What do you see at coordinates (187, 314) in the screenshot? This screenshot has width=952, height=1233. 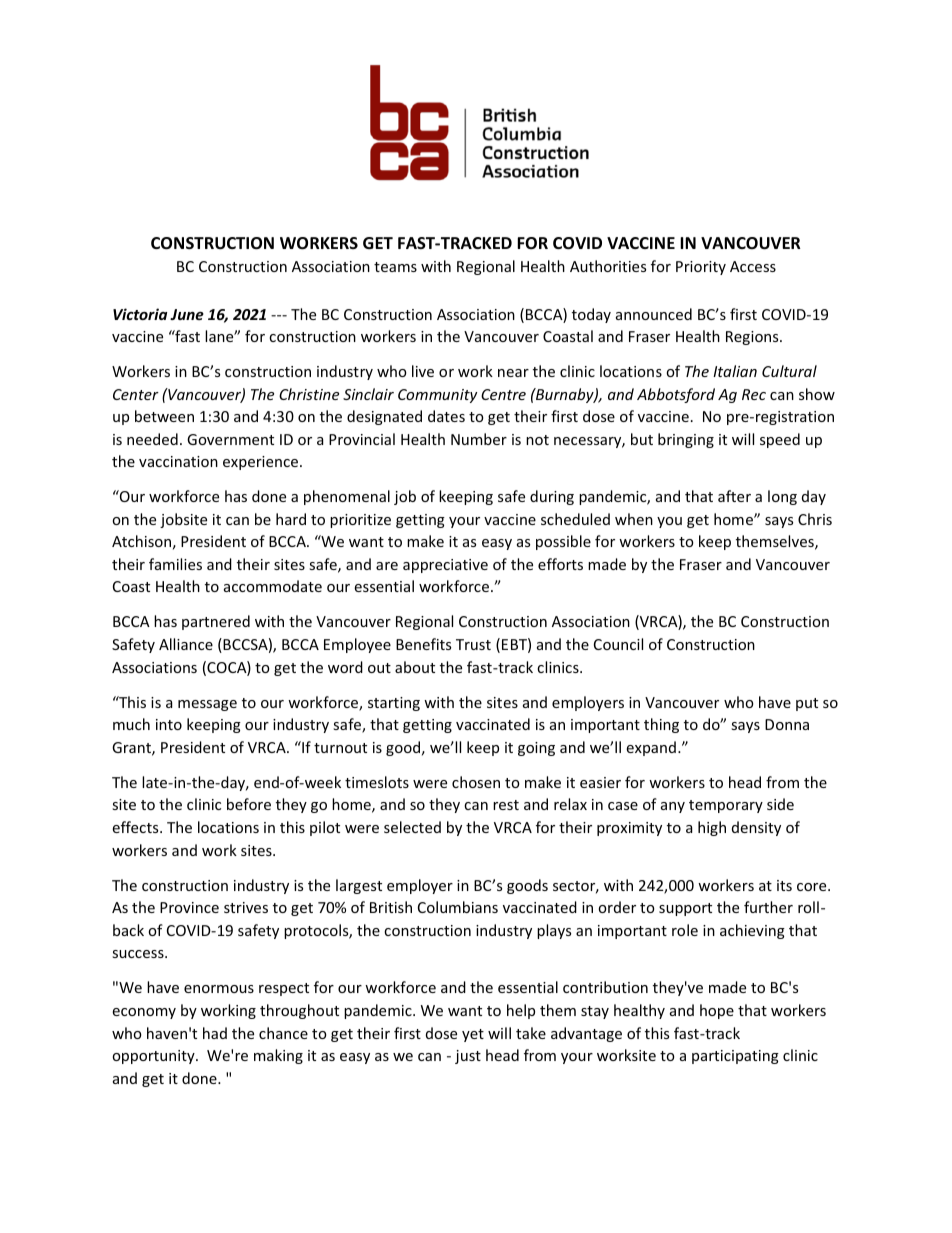 I see `June` at bounding box center [187, 314].
